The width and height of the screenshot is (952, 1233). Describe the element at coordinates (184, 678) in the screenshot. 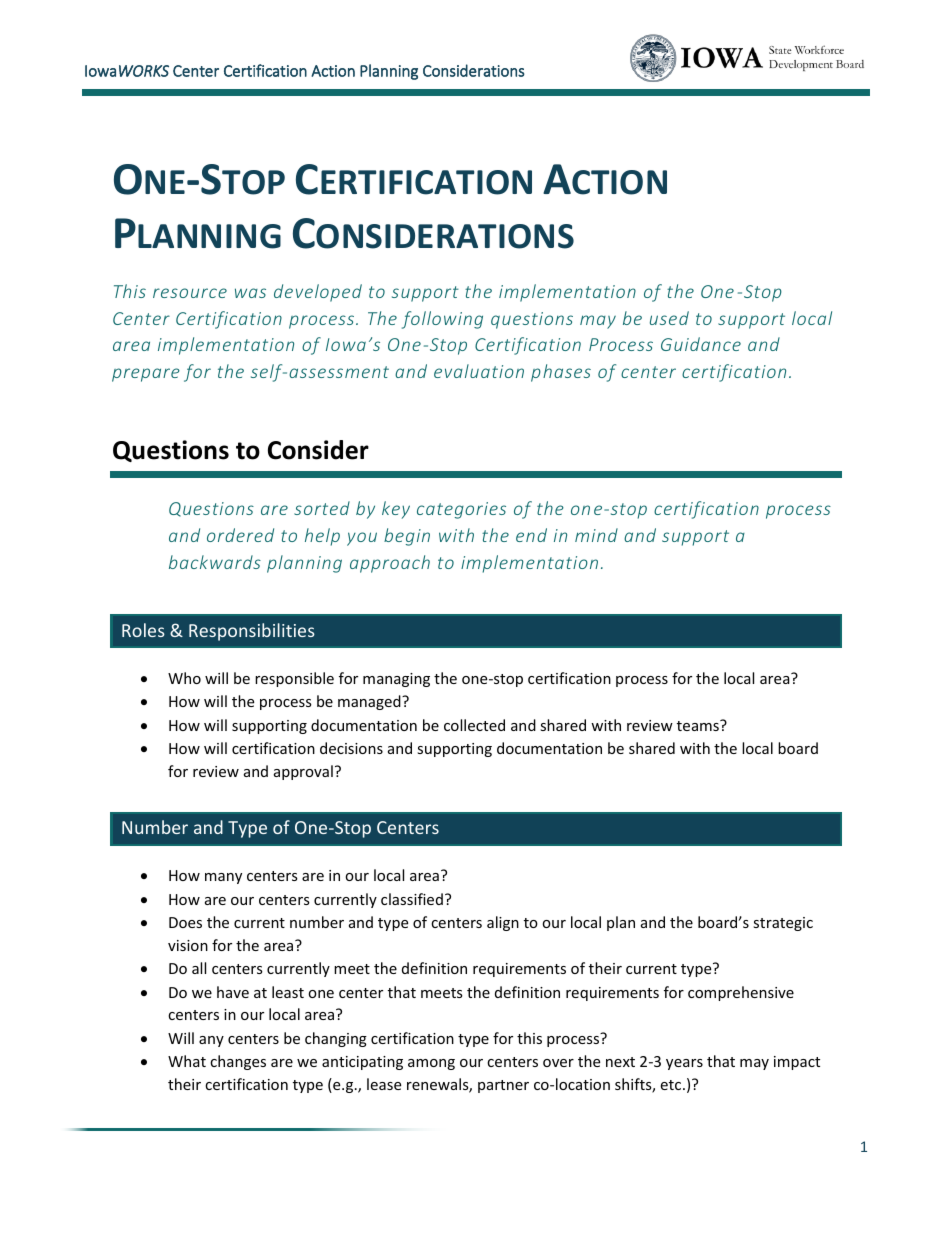

I see `Who` at that location.
